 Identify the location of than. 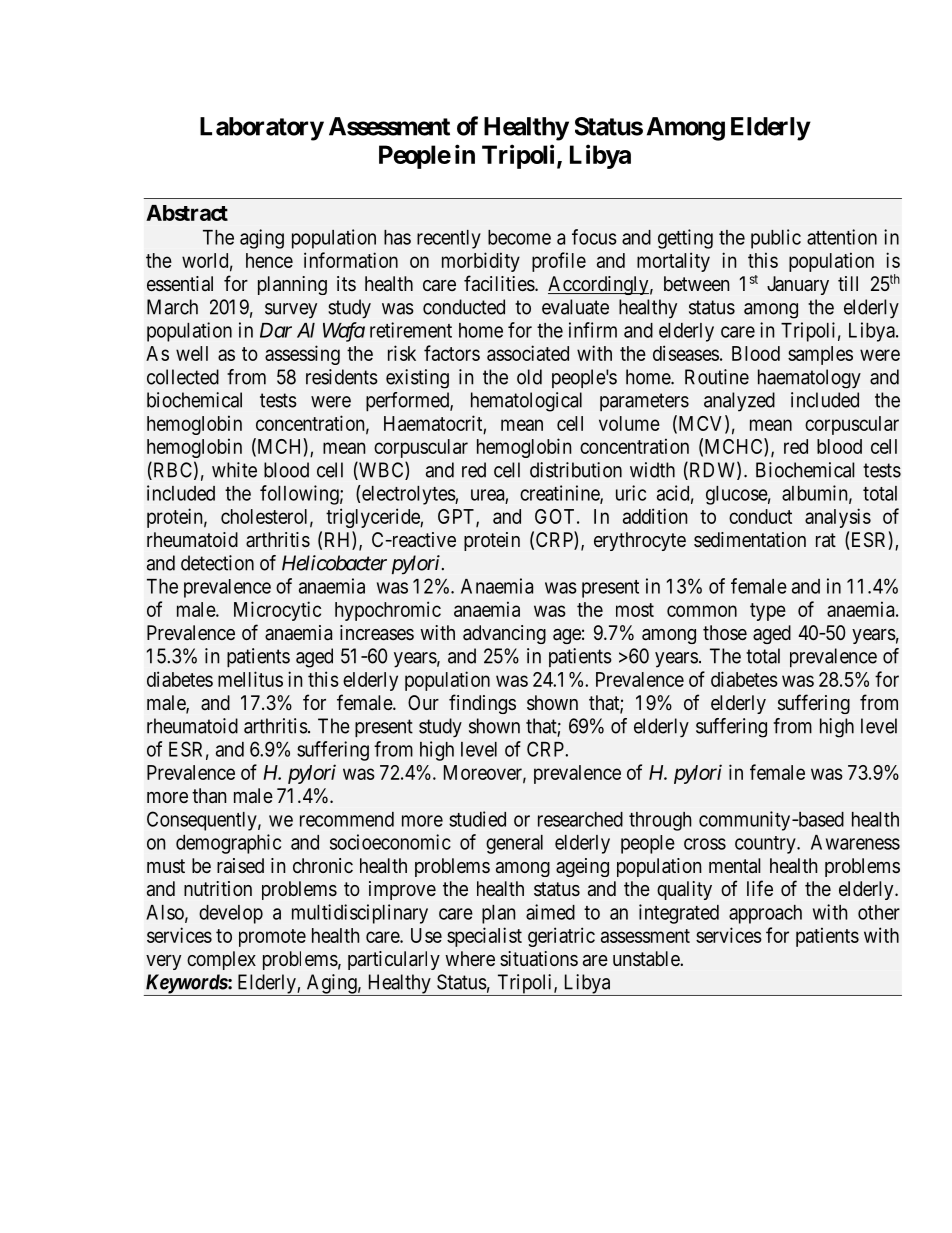
(209, 796).
